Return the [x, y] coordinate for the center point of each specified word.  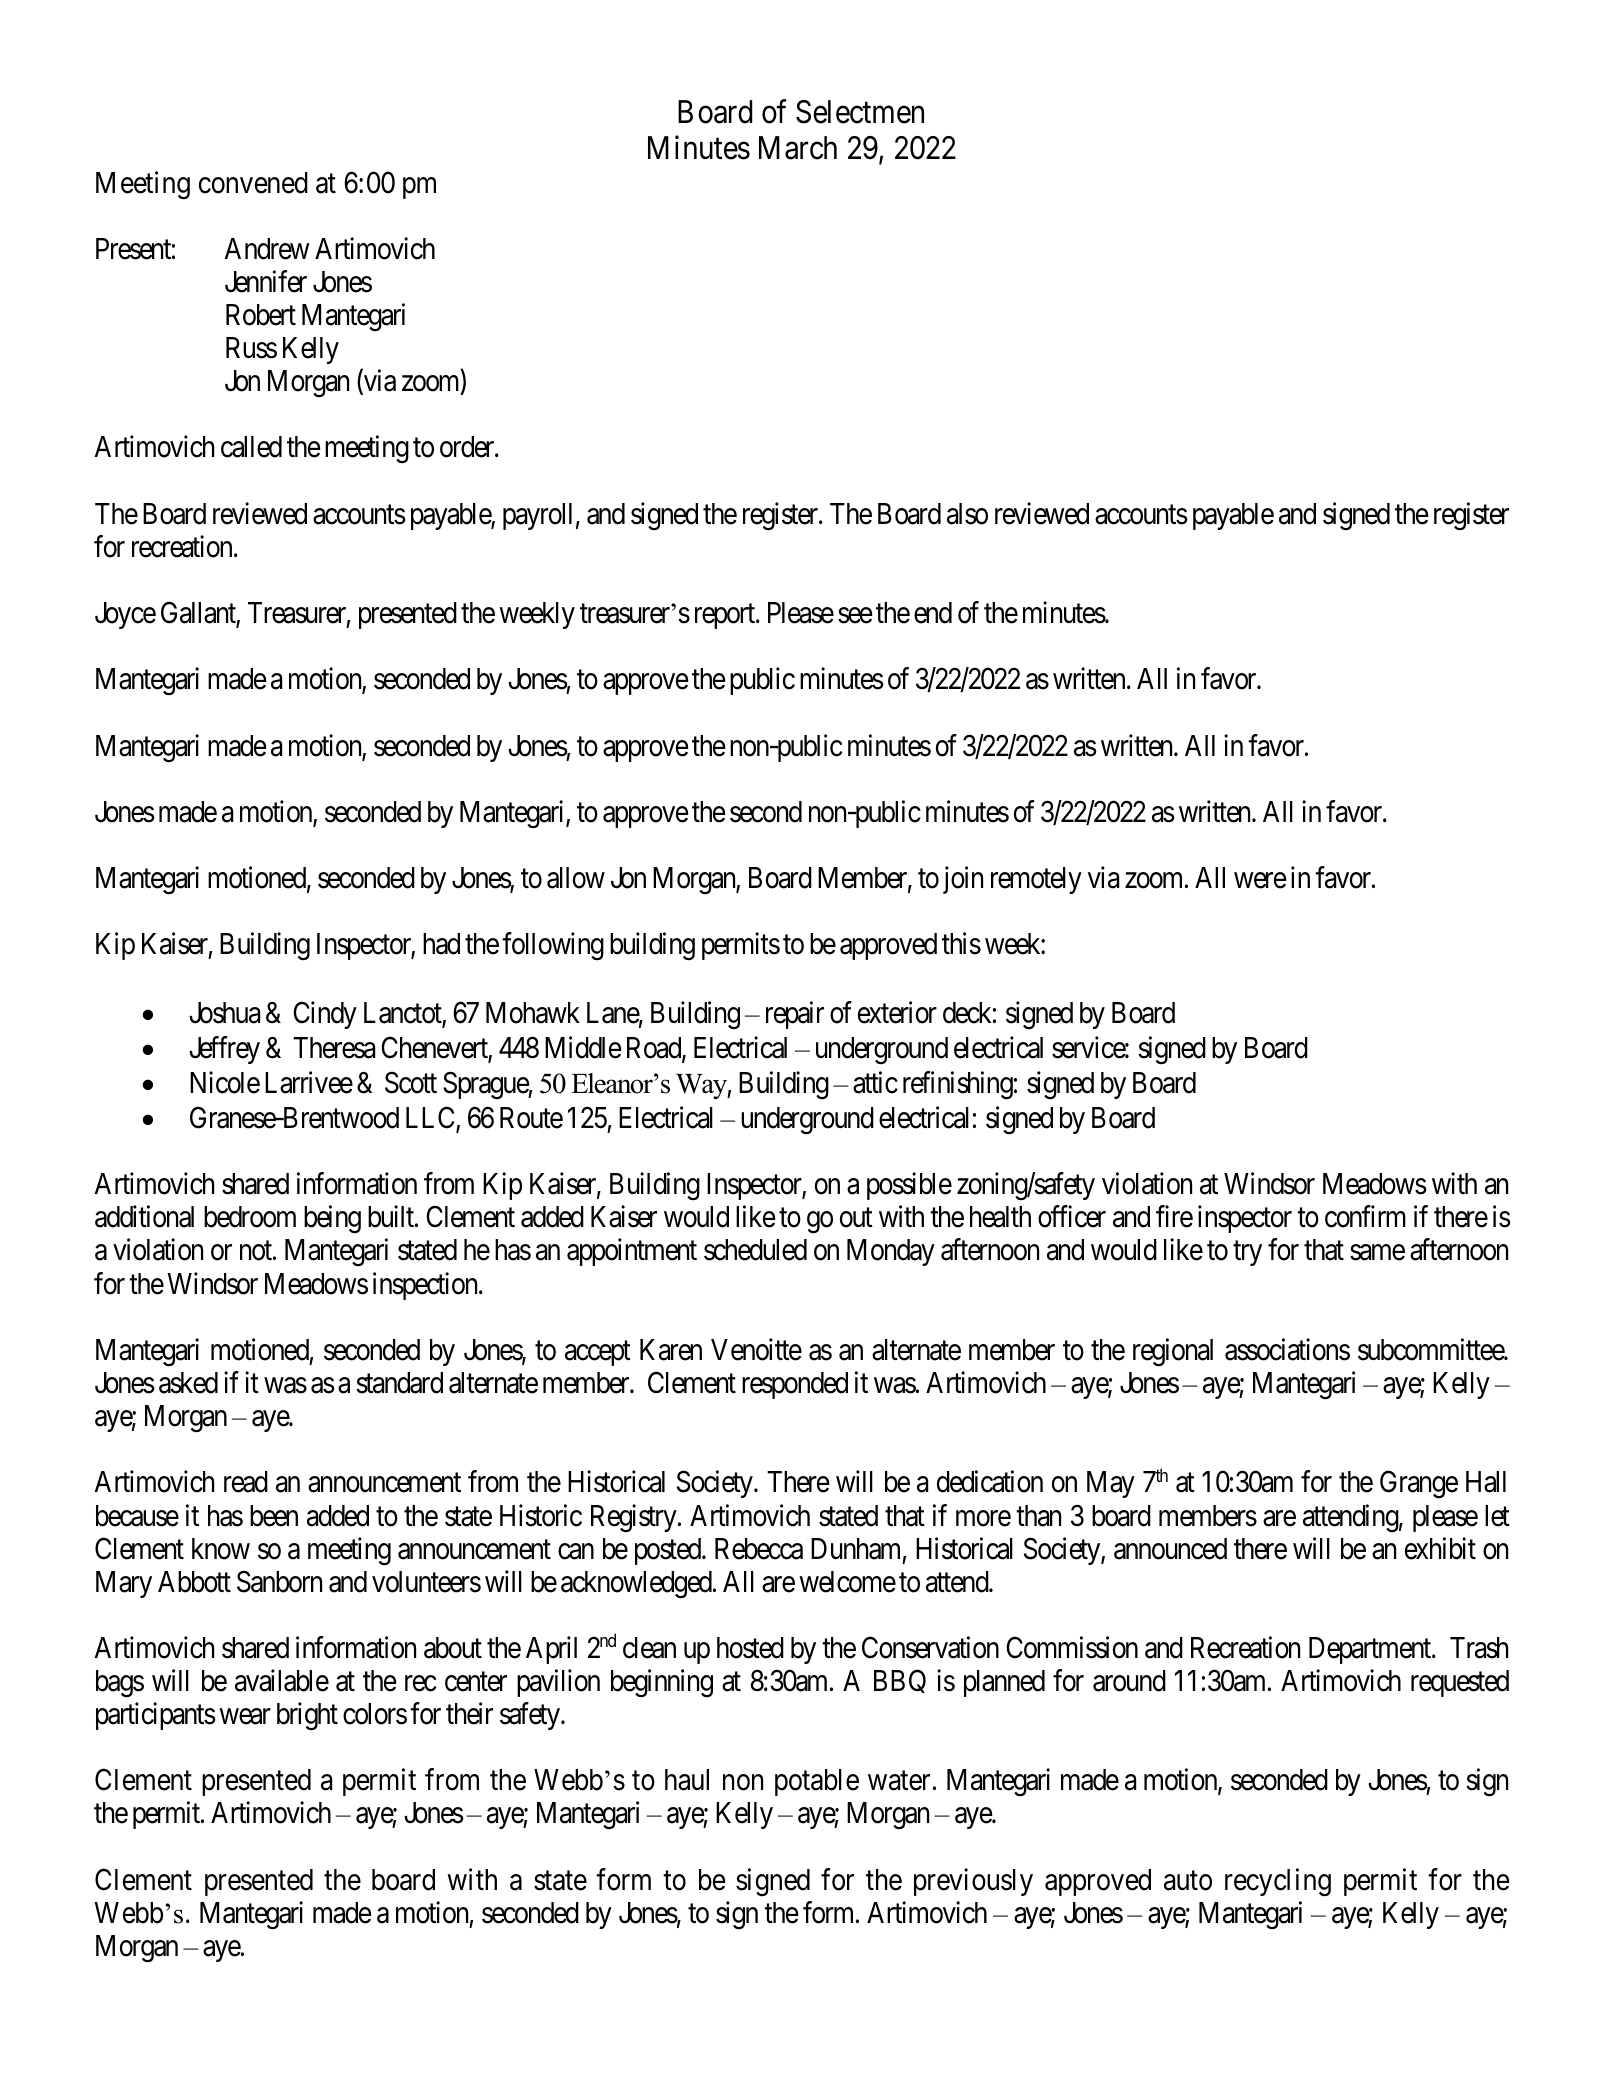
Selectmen [860, 112]
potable [817, 1782]
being [332, 1220]
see [855, 616]
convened [253, 183]
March [798, 148]
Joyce [125, 615]
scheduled [755, 1250]
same [1377, 1253]
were [1260, 881]
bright [307, 1716]
